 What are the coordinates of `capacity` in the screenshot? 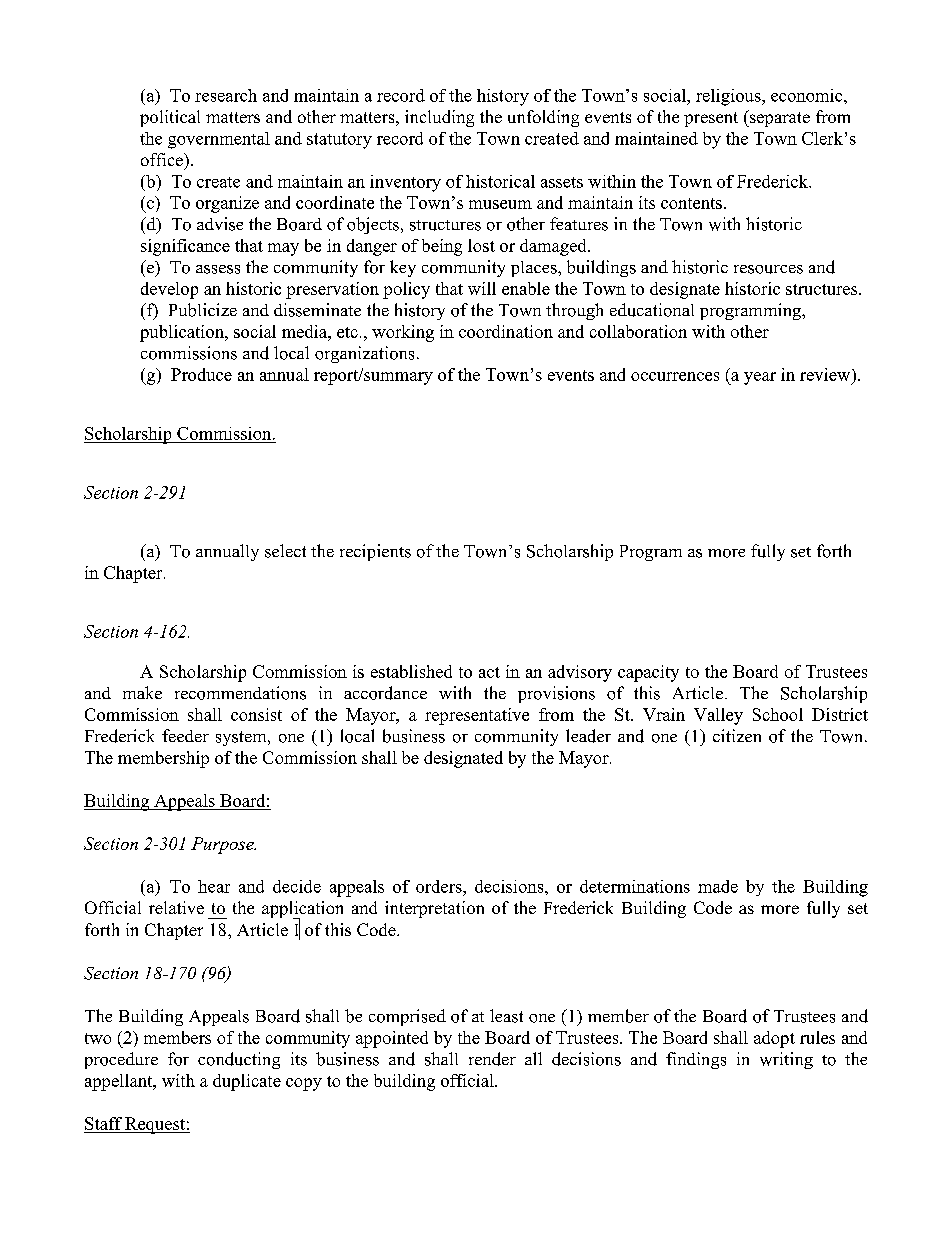 It's located at (648, 673).
